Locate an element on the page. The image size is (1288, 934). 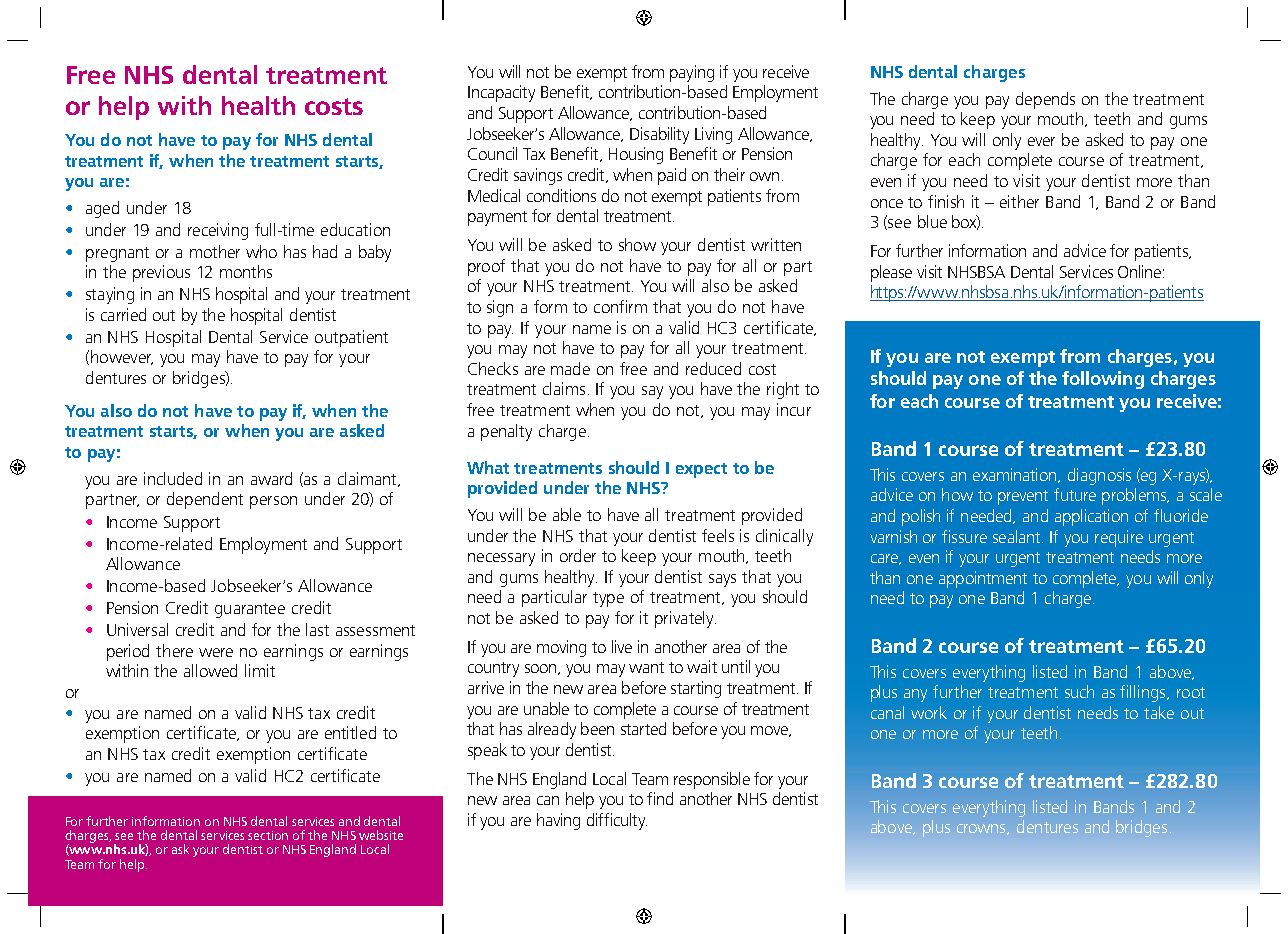
Incapacity is located at coordinates (501, 93).
